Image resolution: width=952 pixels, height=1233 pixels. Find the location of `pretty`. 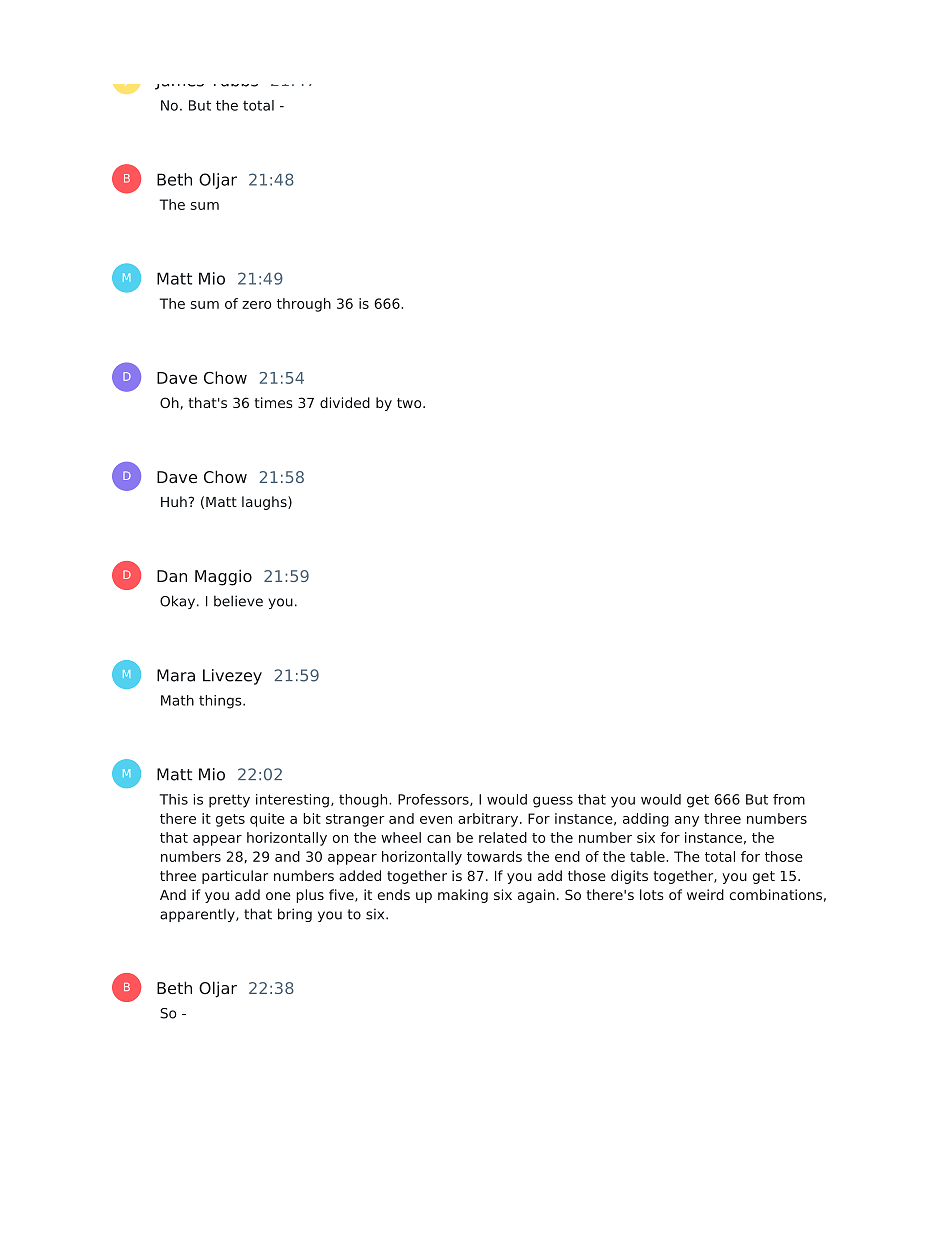

pretty is located at coordinates (229, 801).
